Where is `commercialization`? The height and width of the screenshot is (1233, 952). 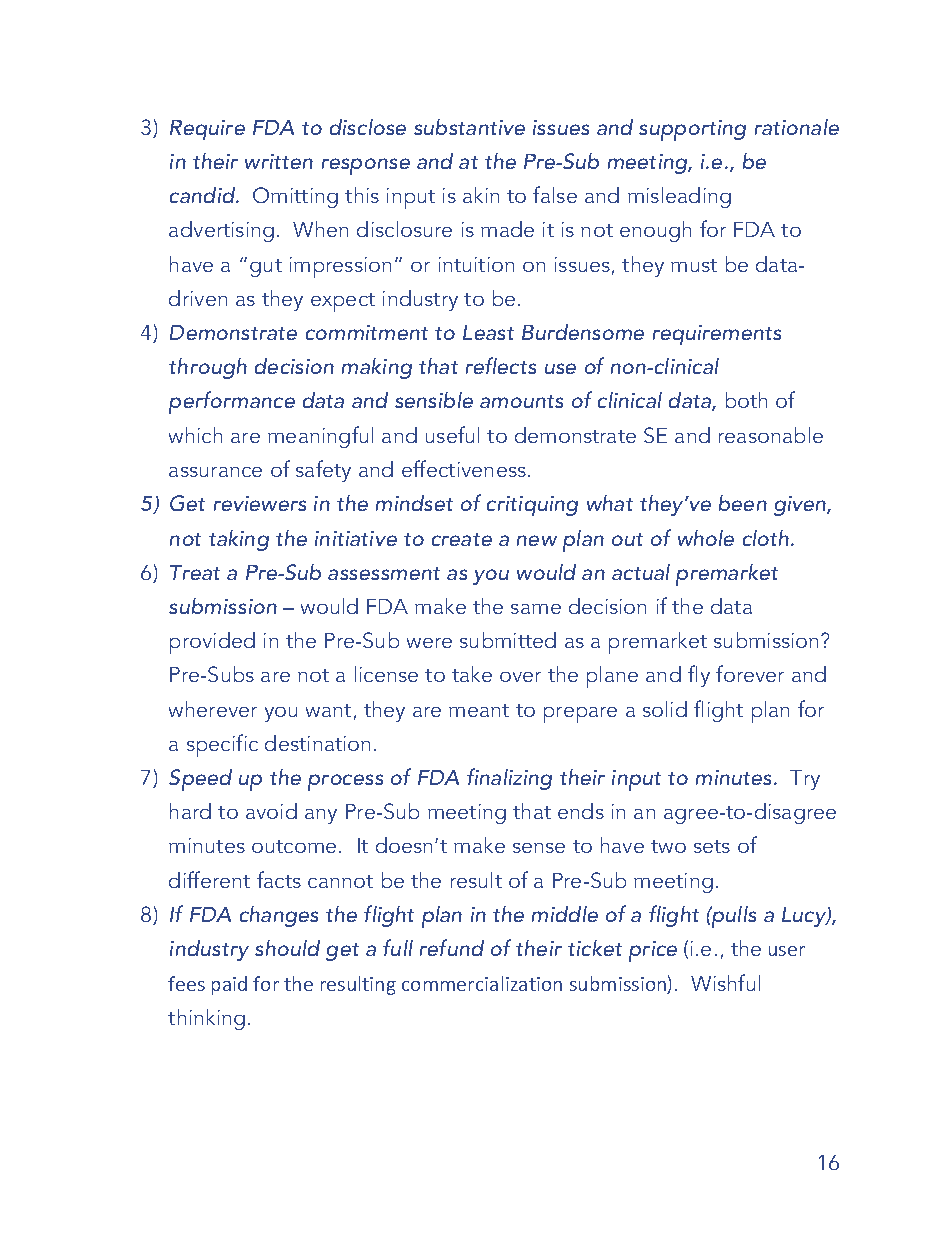 commercialization is located at coordinates (482, 983).
